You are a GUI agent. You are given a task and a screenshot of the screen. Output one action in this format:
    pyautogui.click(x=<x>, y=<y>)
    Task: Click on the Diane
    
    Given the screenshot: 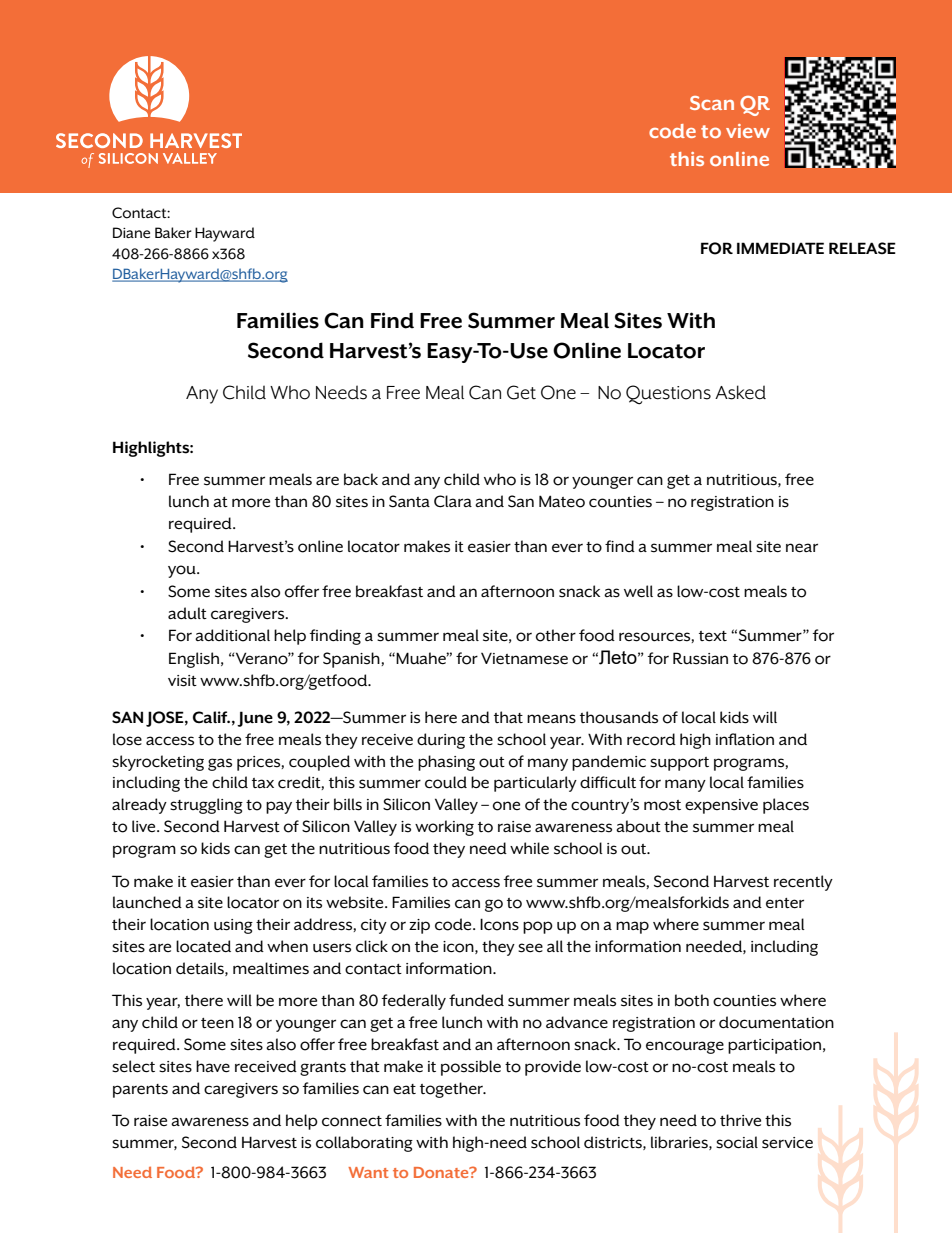 What is the action you would take?
    pyautogui.click(x=131, y=232)
